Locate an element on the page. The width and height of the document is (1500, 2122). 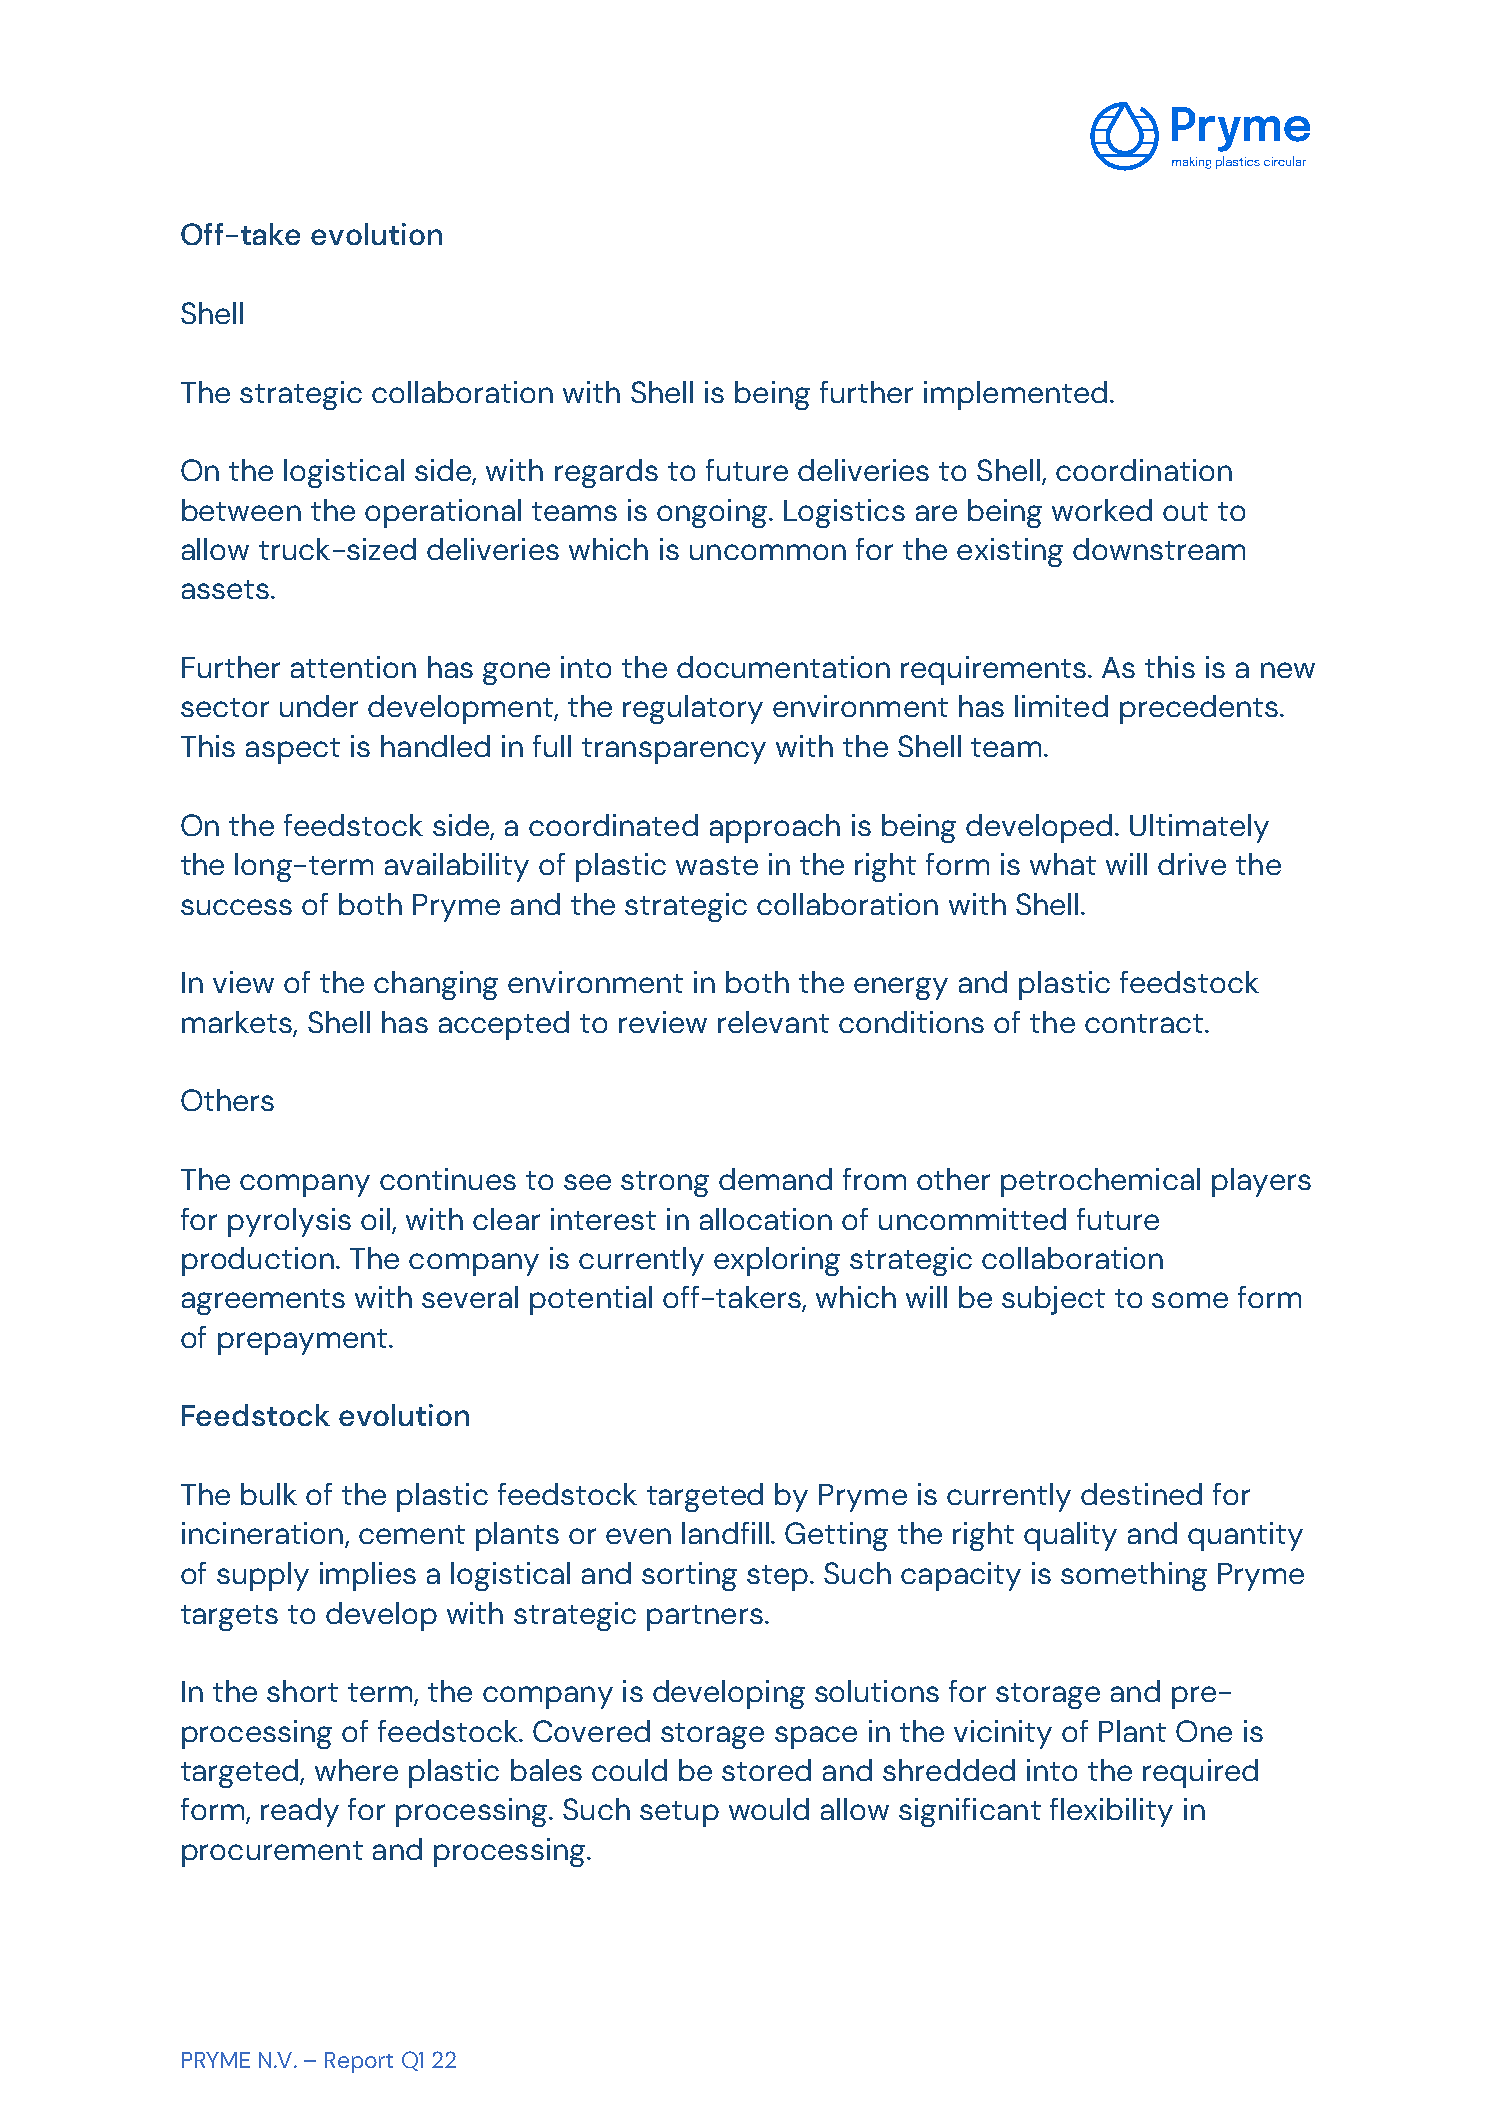
relevant is located at coordinates (773, 1022).
